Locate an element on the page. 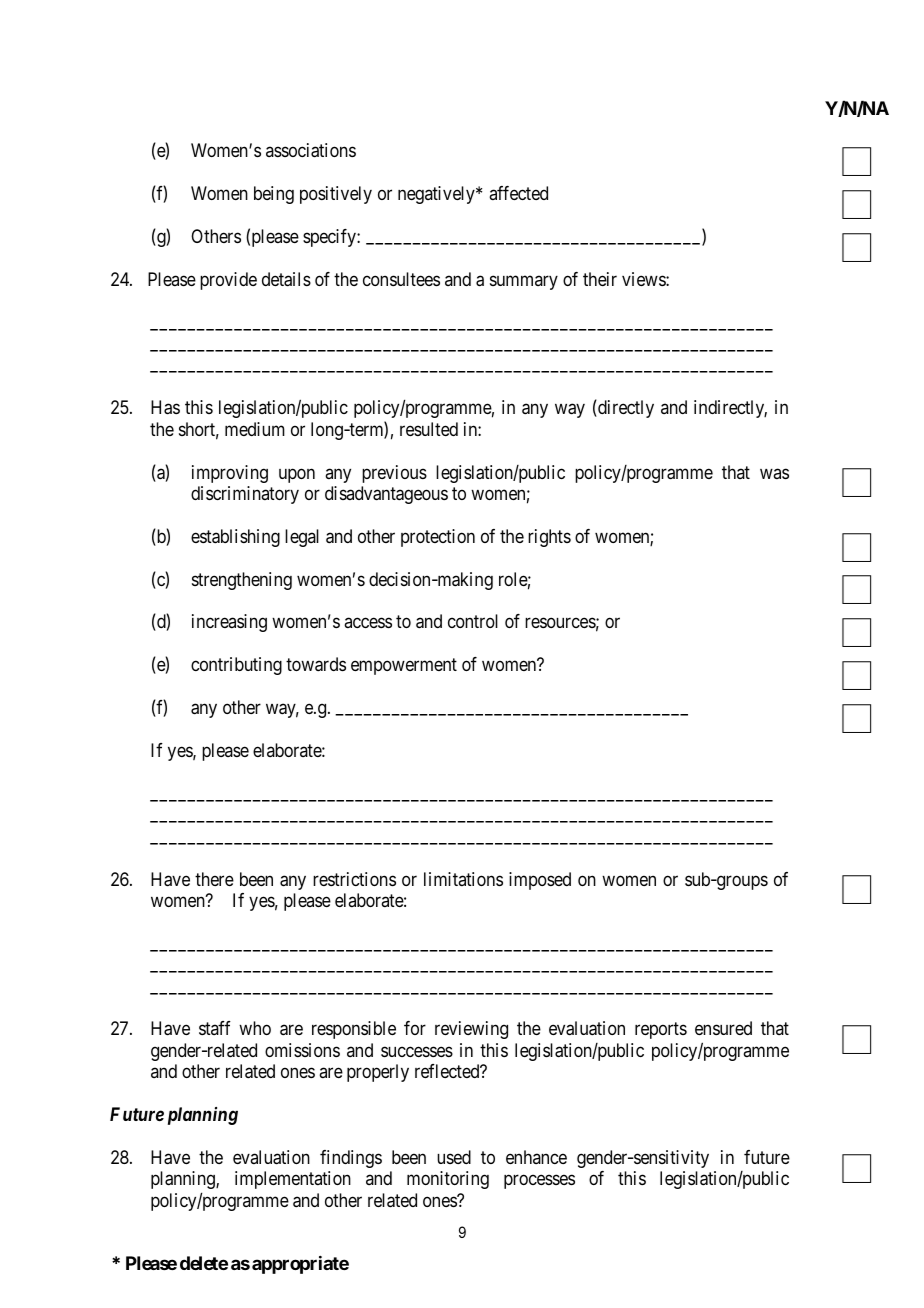  imposed is located at coordinates (540, 881).
